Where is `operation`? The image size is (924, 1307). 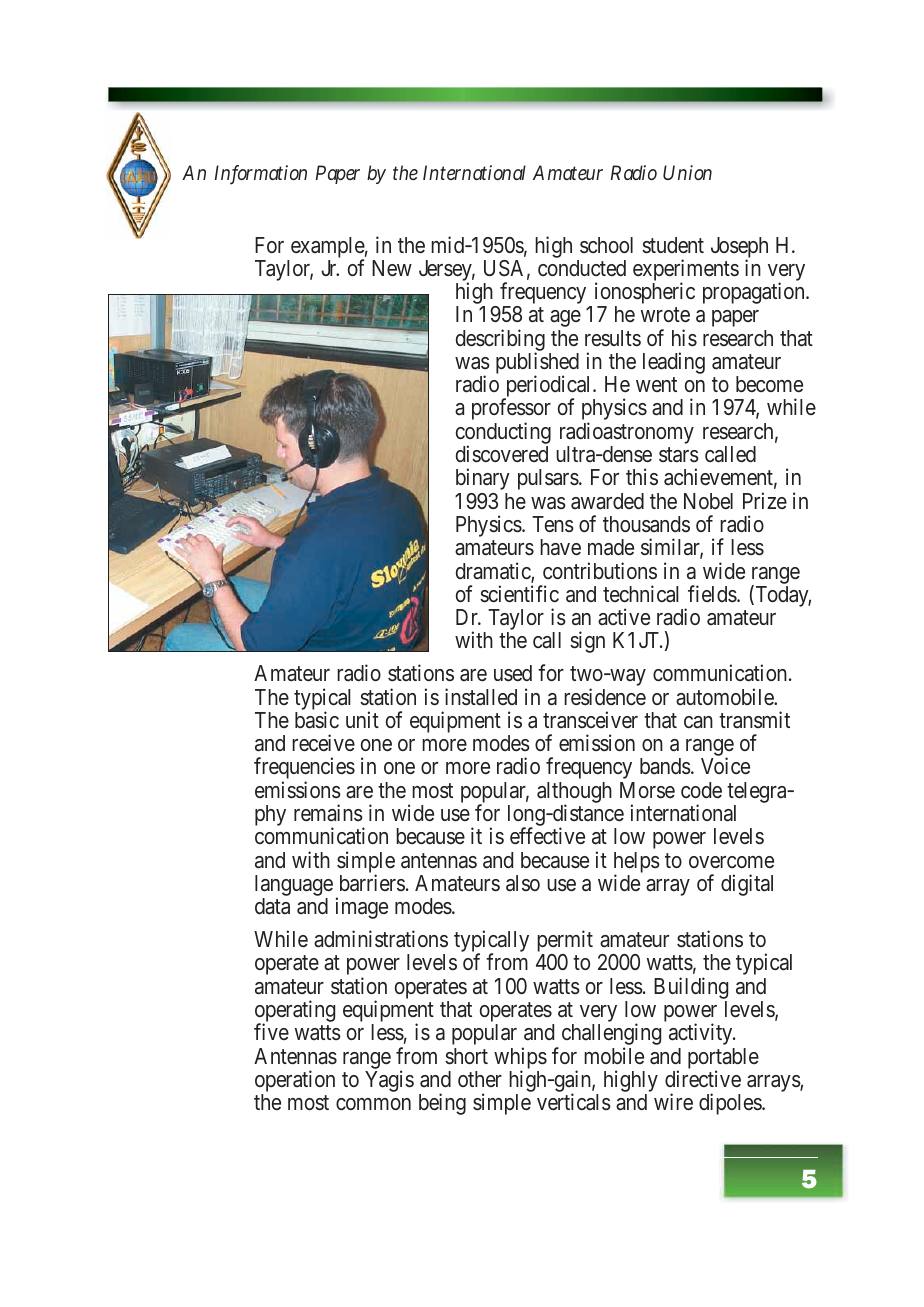
operation is located at coordinates (295, 1082).
